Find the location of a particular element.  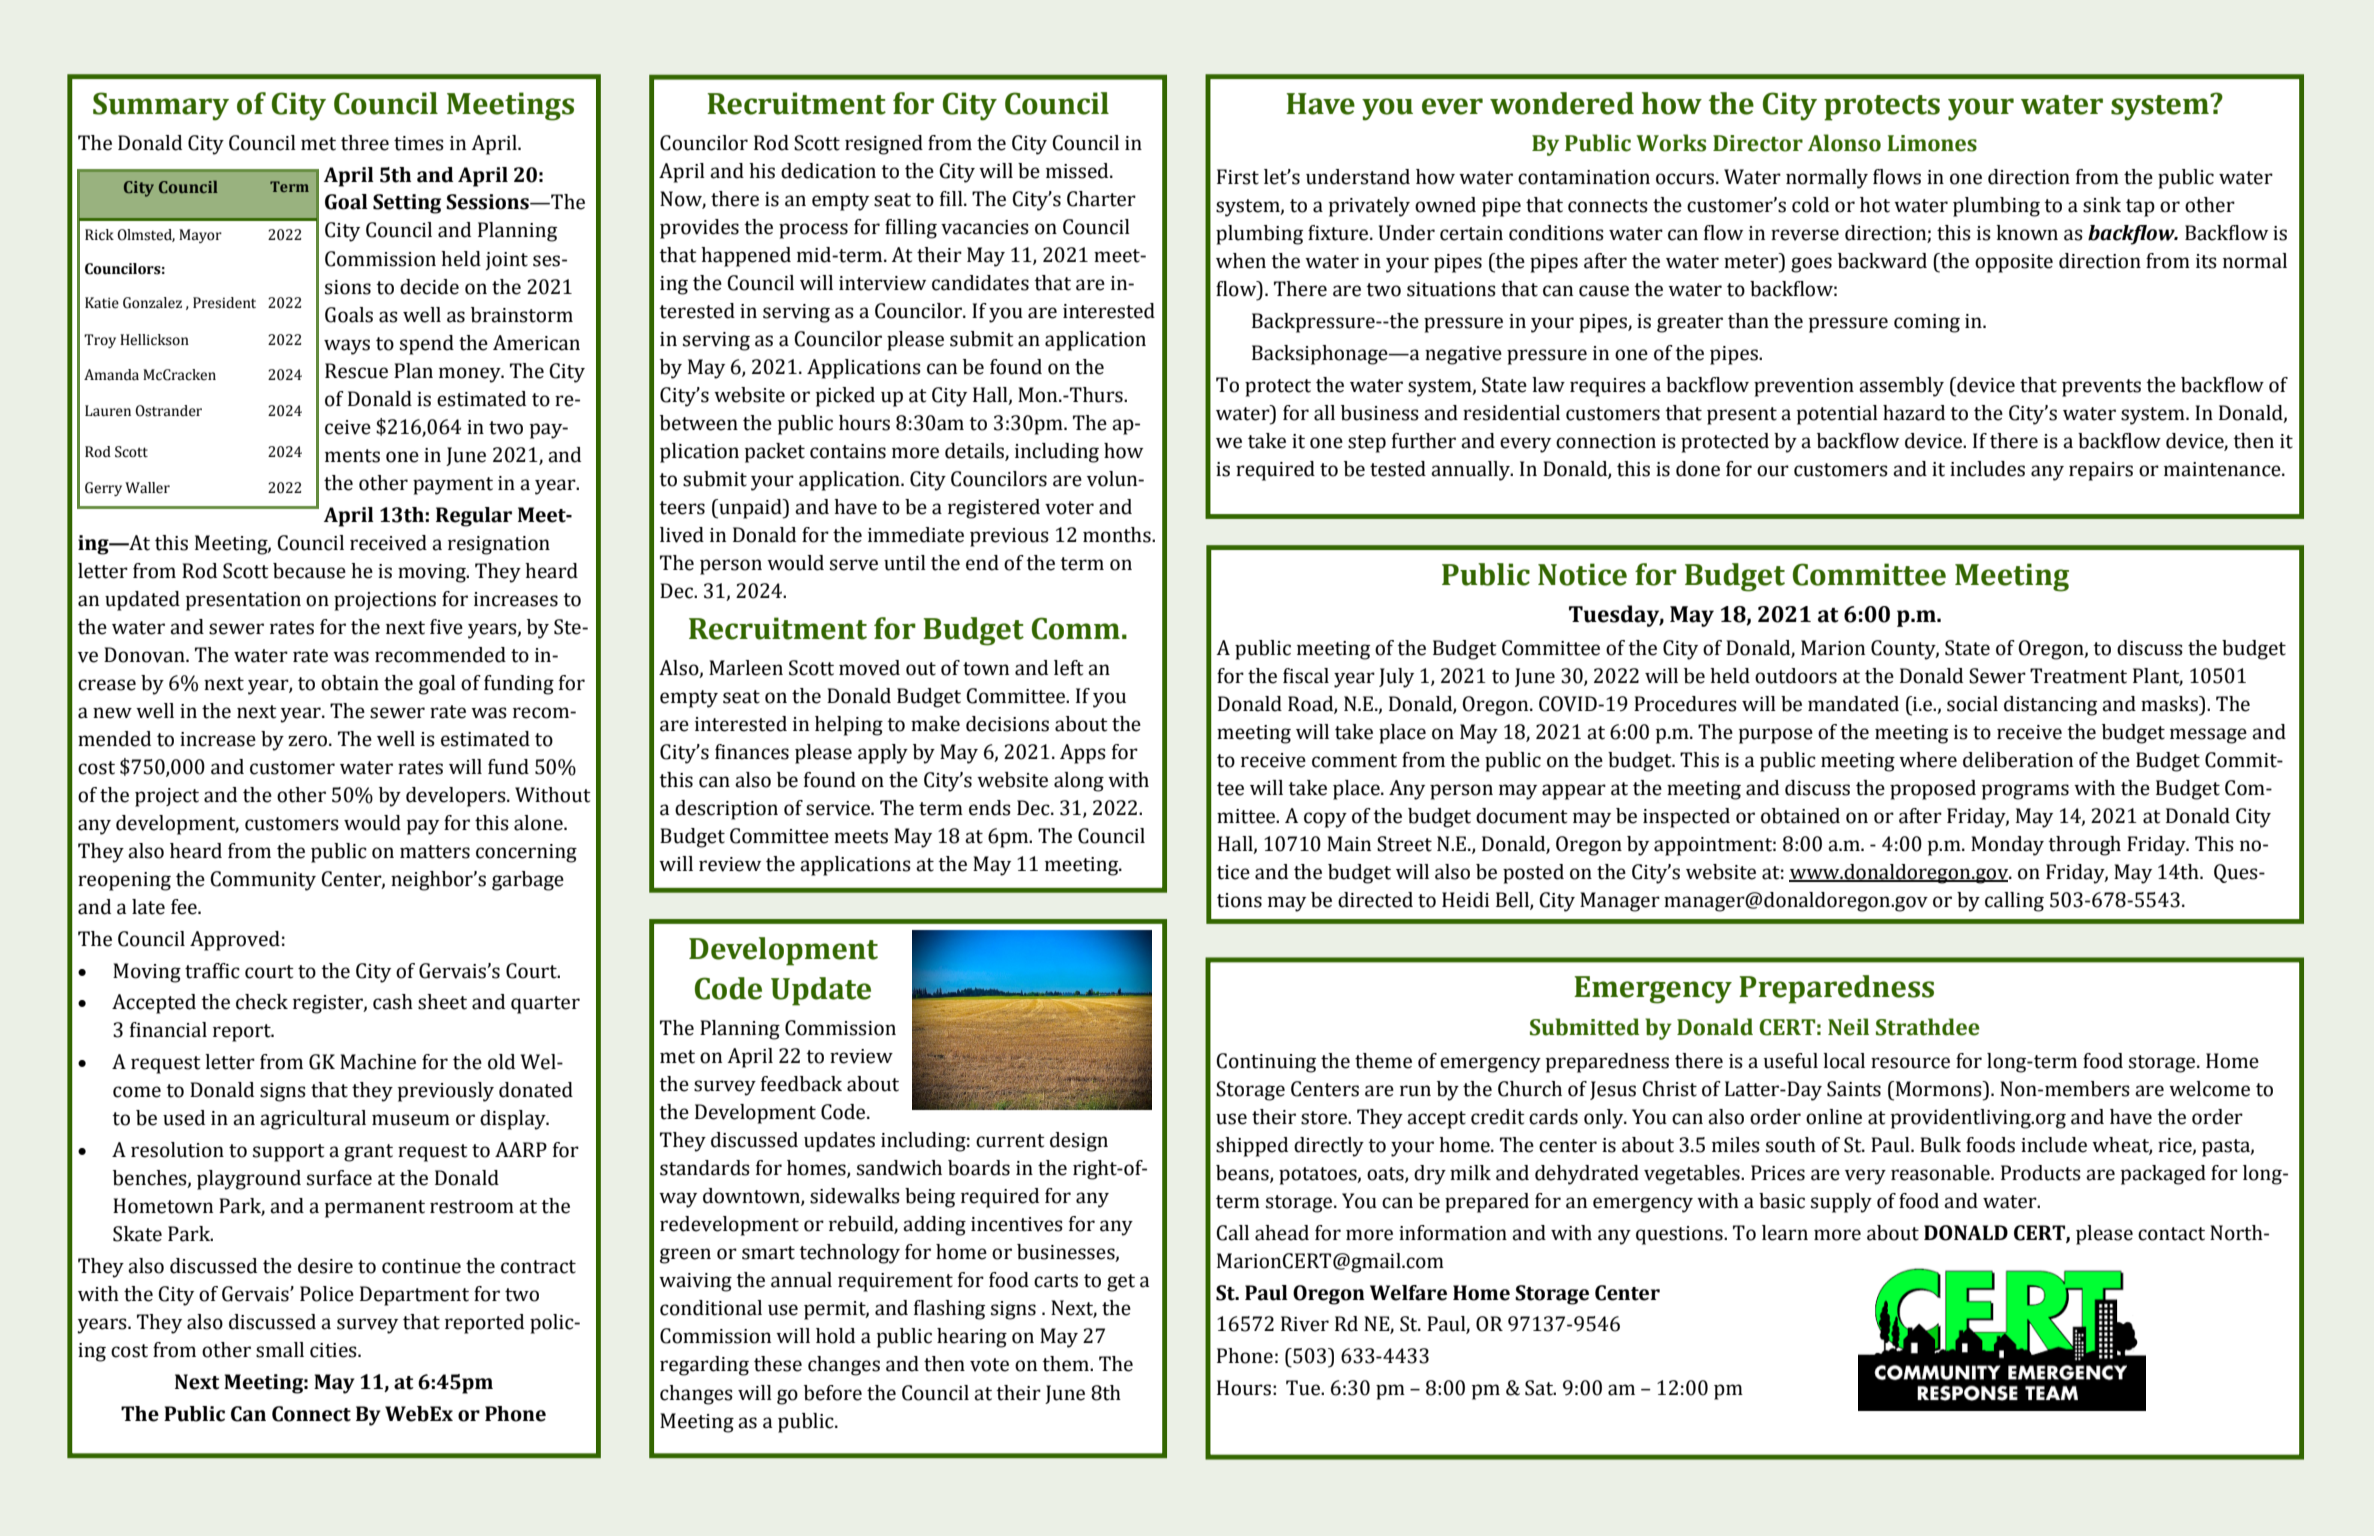

River is located at coordinates (1305, 1324).
